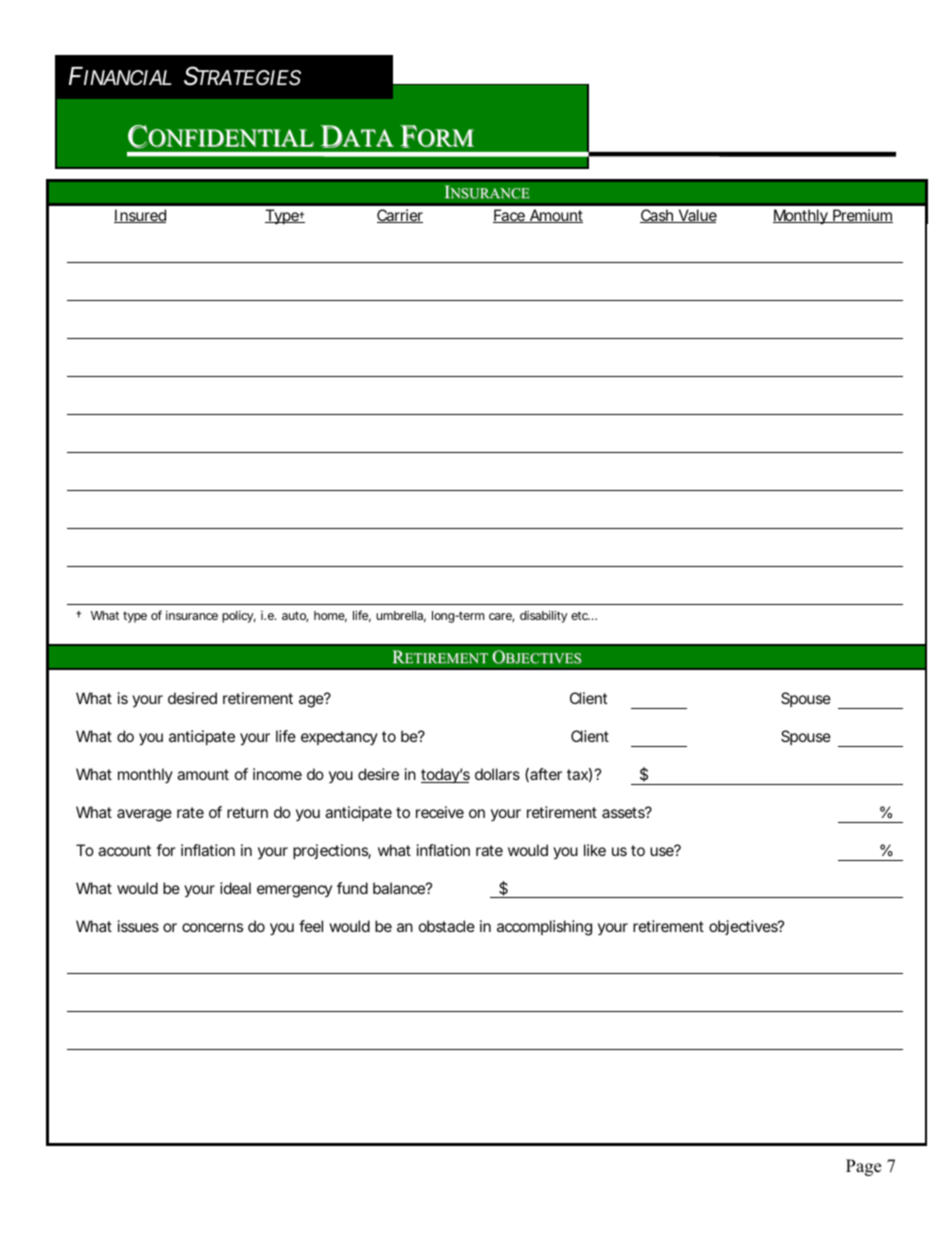 This image has height=1233, width=952. I want to click on policy, so click(239, 617).
